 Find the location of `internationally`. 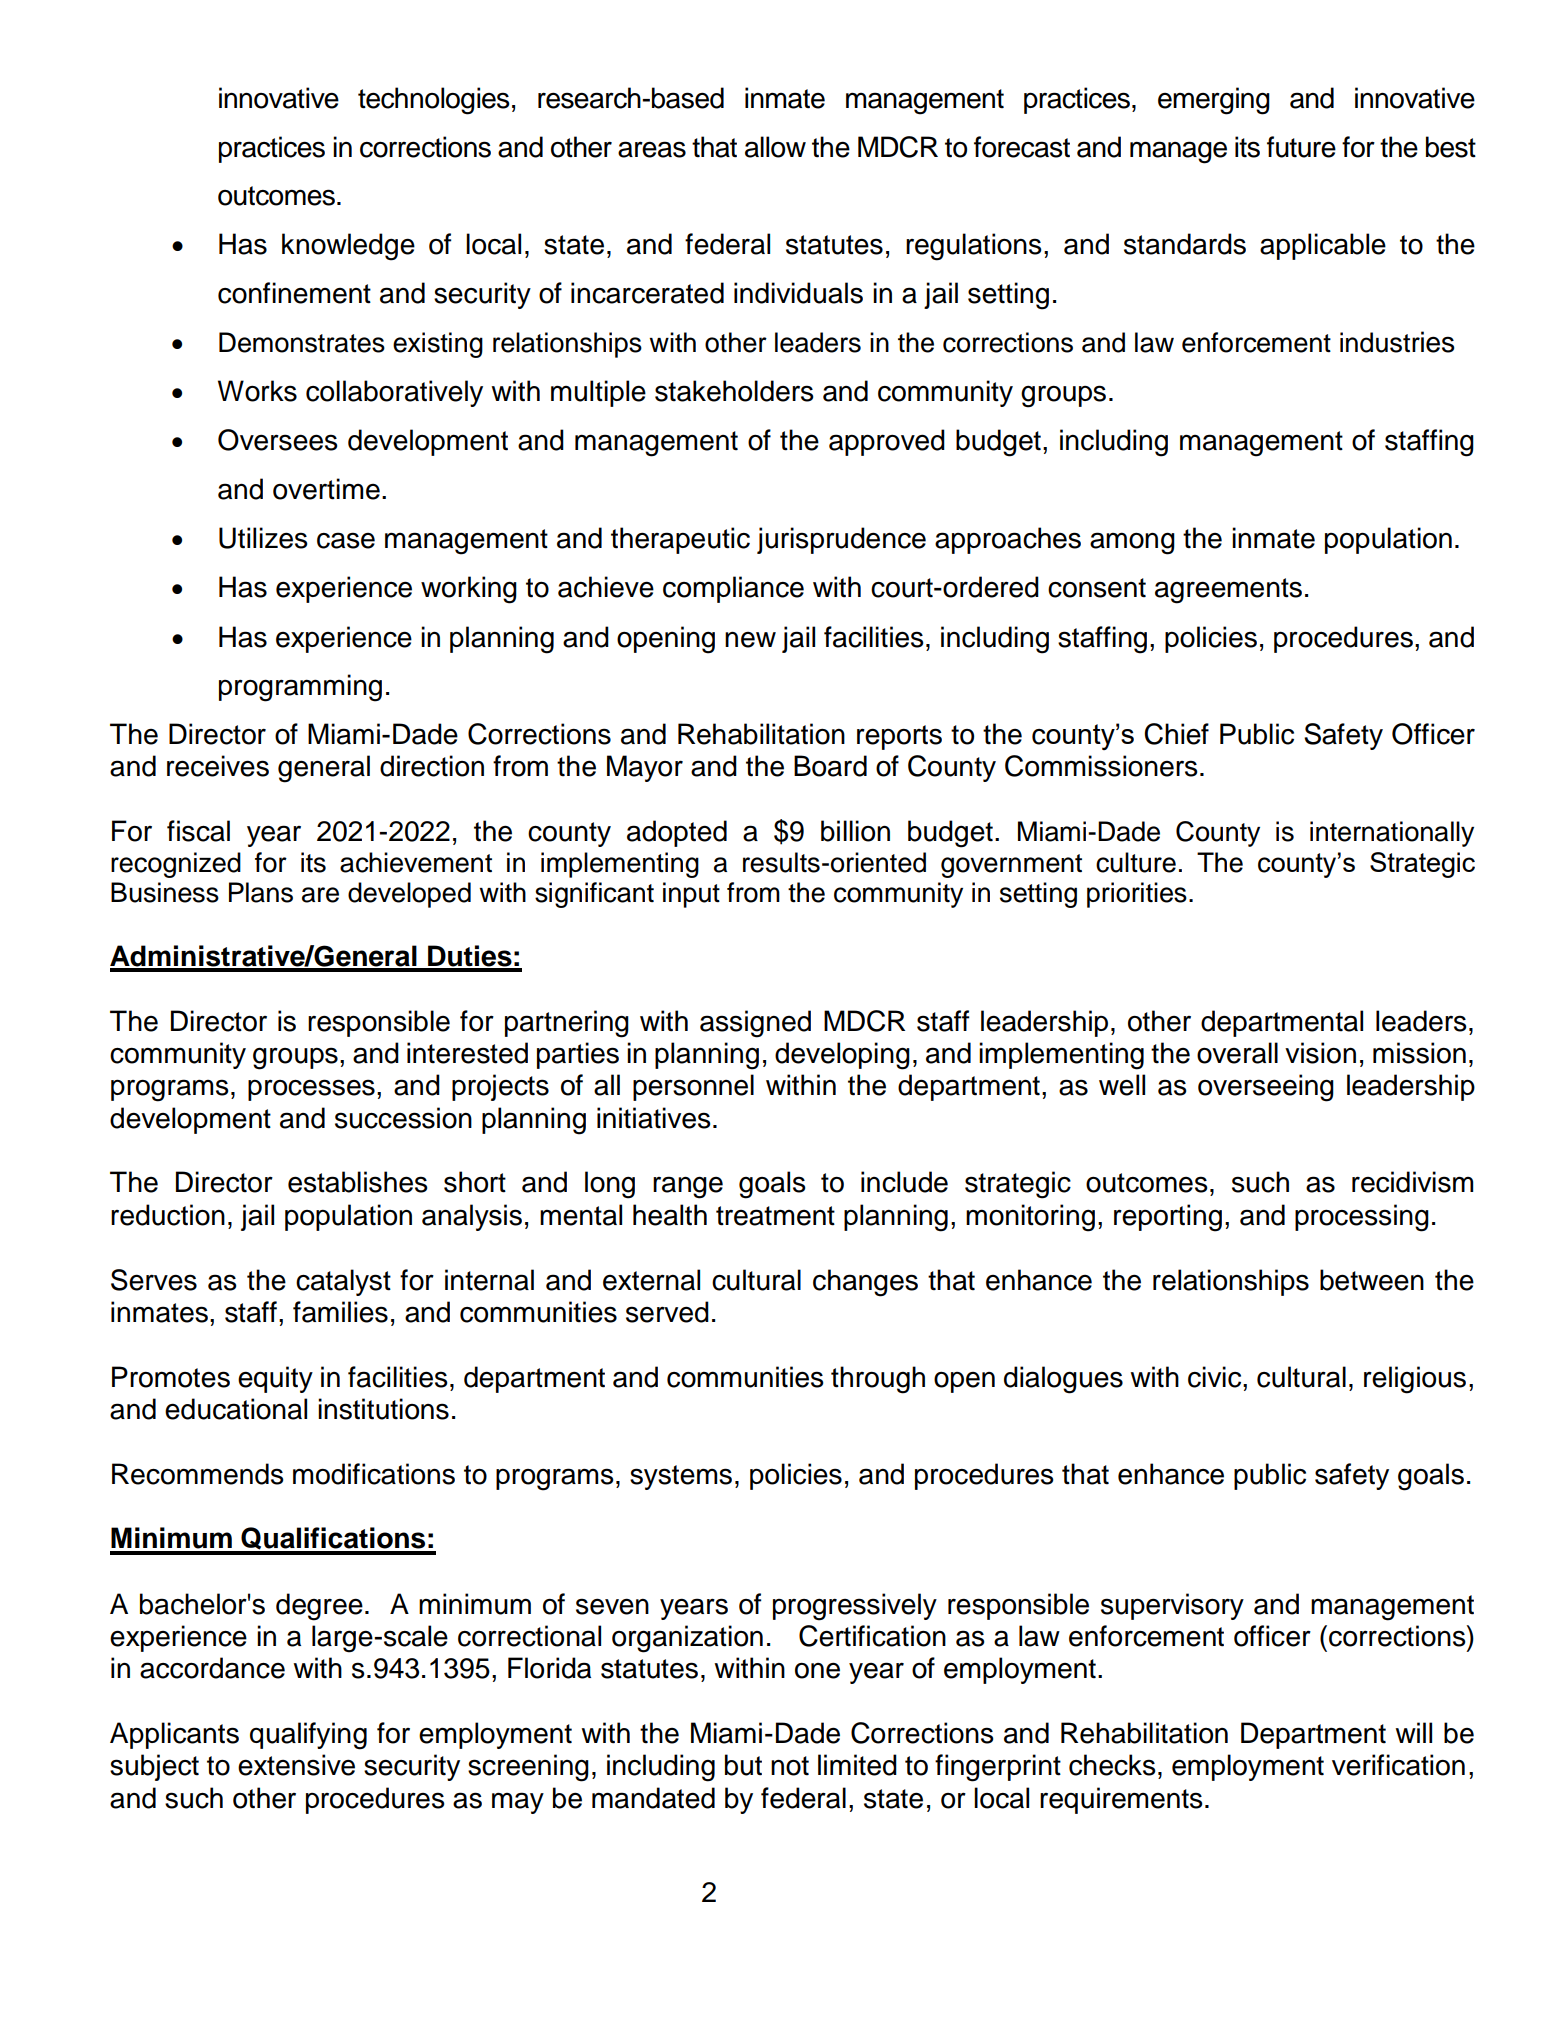

internationally is located at coordinates (1392, 834).
